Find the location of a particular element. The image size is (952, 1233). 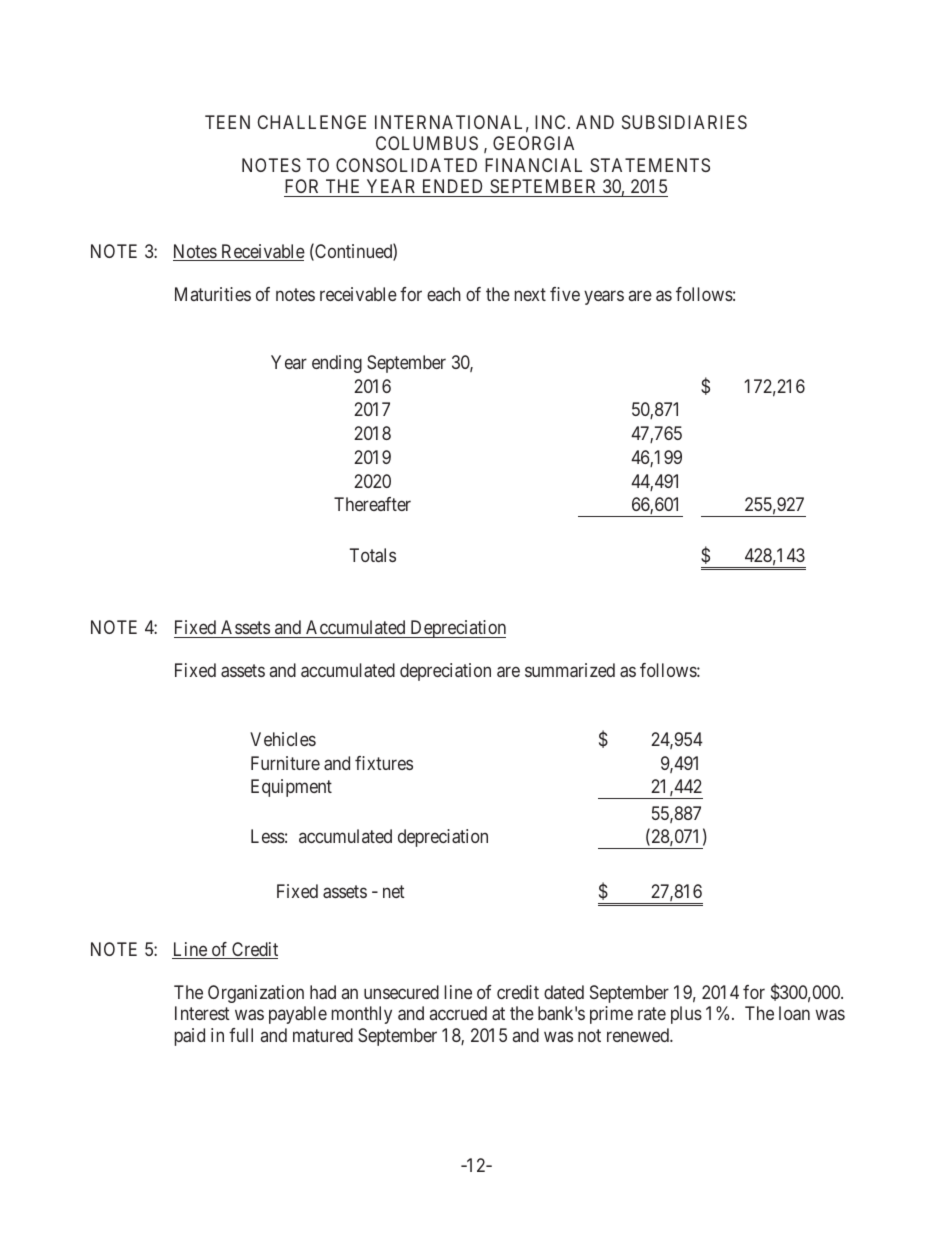

TEEN is located at coordinates (227, 122).
